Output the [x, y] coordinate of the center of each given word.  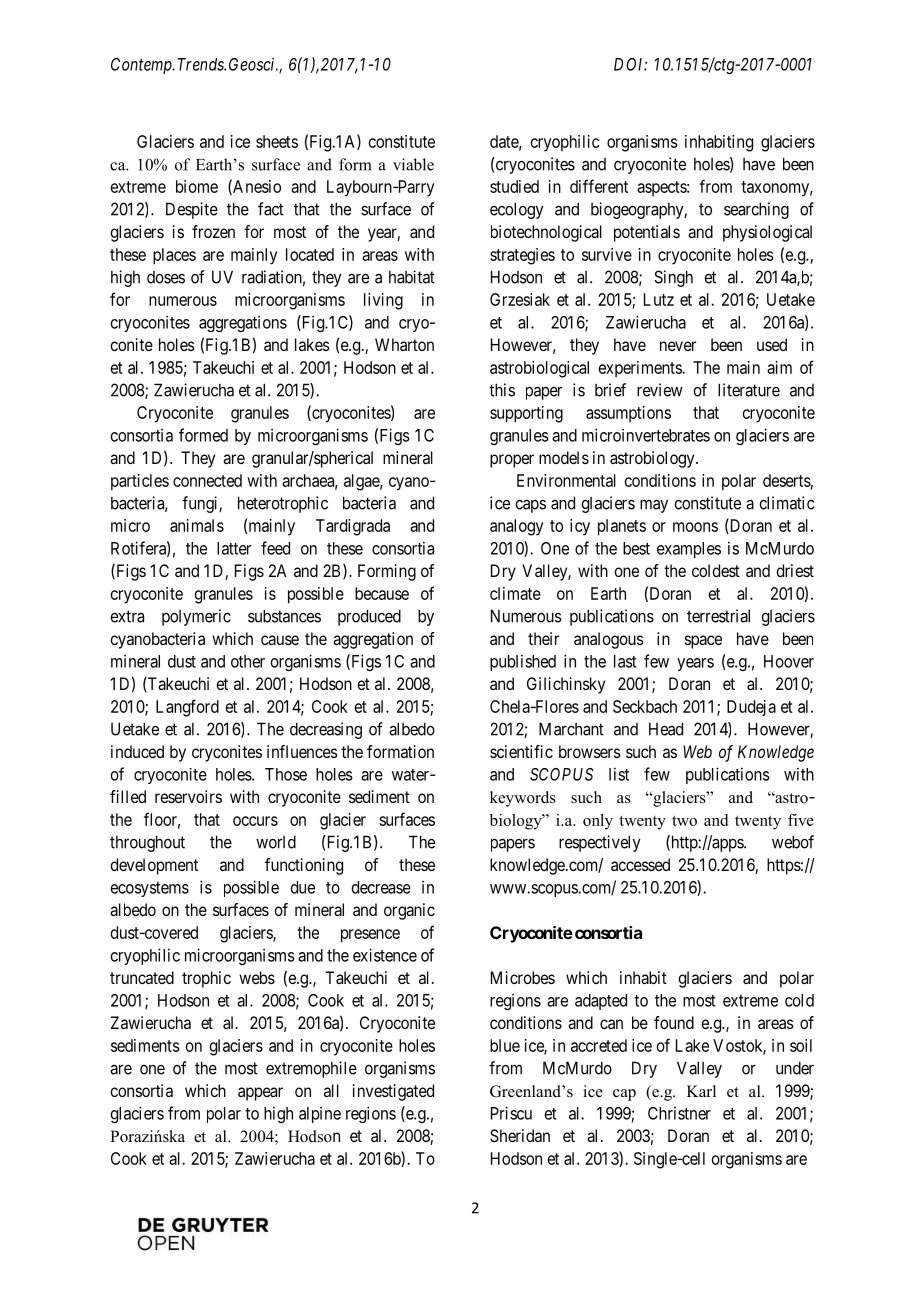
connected [207, 480]
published [523, 662]
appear [260, 1094]
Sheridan [520, 1135]
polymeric [196, 617]
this [502, 390]
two [684, 821]
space [703, 642]
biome [197, 186]
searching [756, 210]
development [154, 866]
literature [749, 390]
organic [409, 911]
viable [413, 164]
